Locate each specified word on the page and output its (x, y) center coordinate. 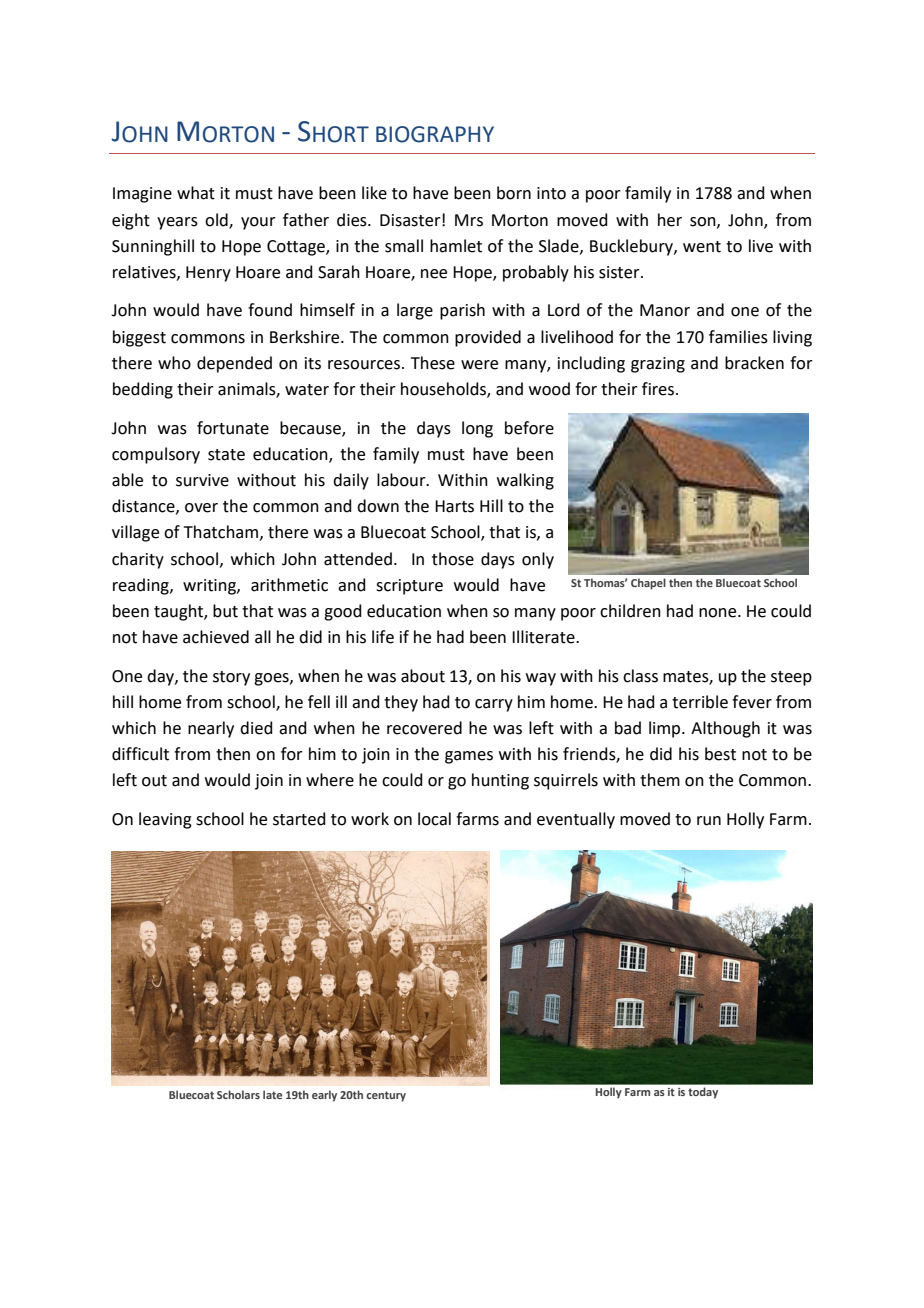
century (386, 1096)
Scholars (238, 1094)
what (196, 193)
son (704, 222)
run (709, 821)
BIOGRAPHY (435, 134)
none (719, 613)
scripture (409, 587)
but (225, 611)
